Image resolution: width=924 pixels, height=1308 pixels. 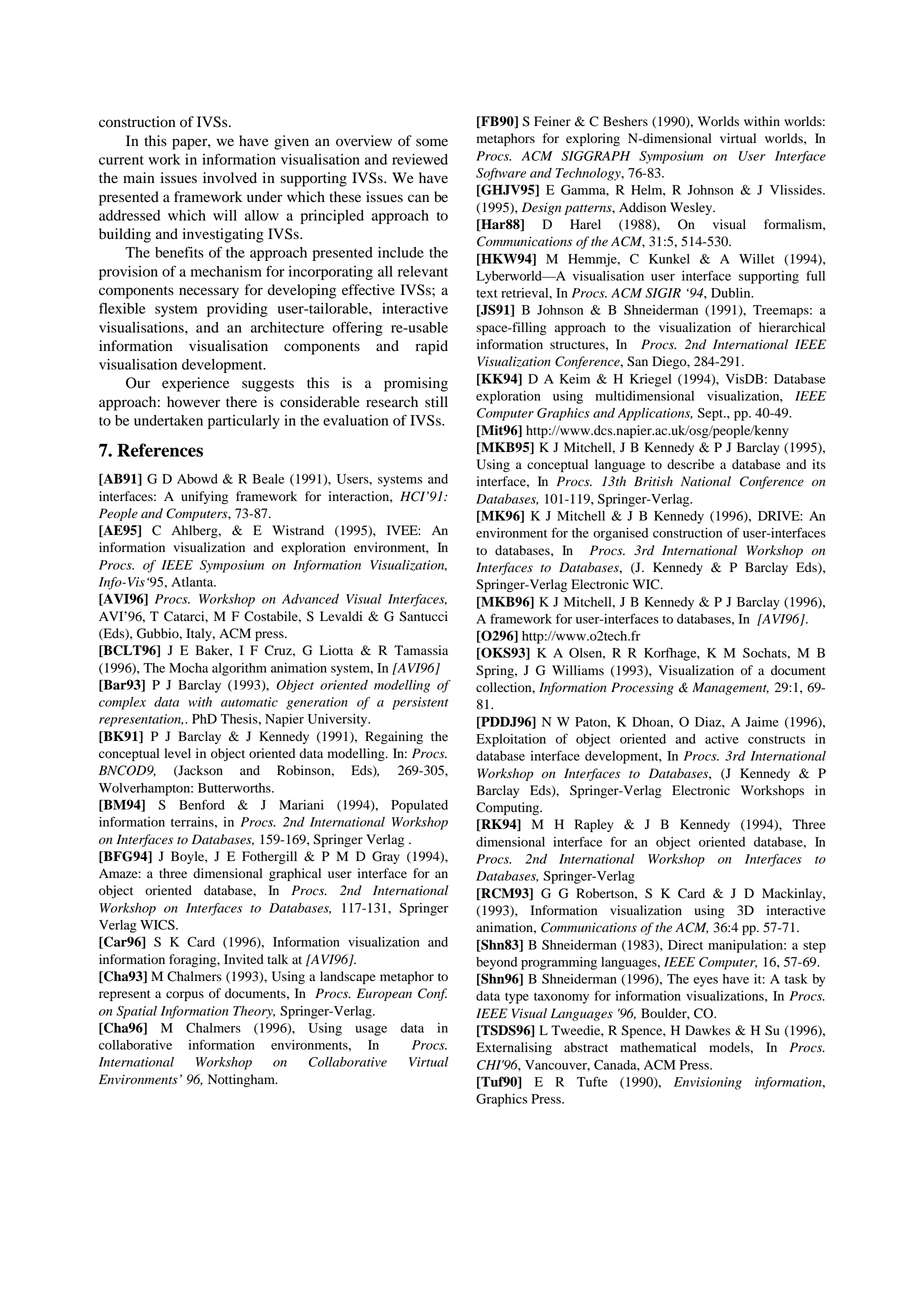 What do you see at coordinates (692, 208) in the screenshot?
I see `Wesley` at bounding box center [692, 208].
